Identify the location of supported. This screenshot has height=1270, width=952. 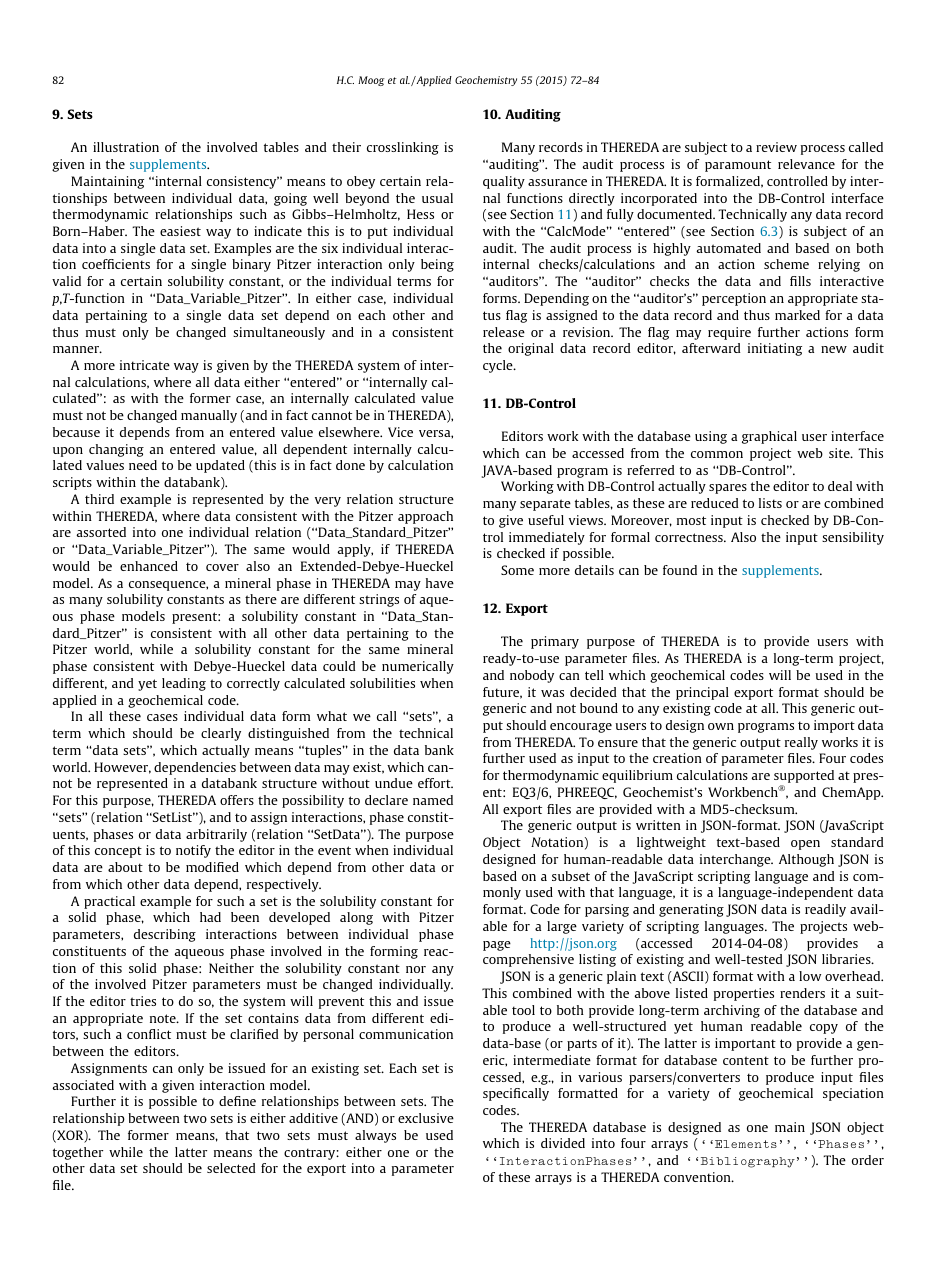
(804, 778).
